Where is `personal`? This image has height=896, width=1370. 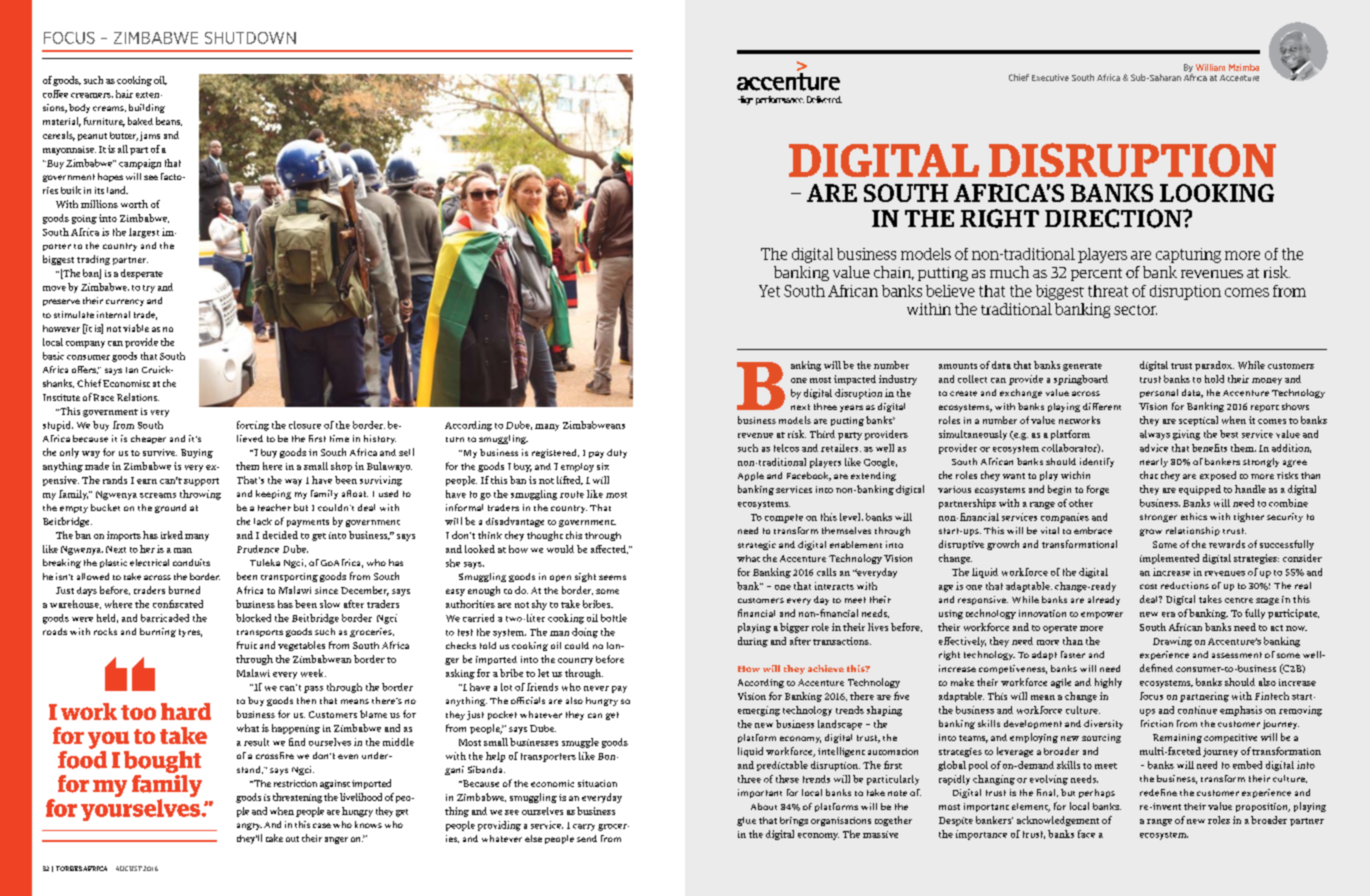 personal is located at coordinates (1159, 393).
